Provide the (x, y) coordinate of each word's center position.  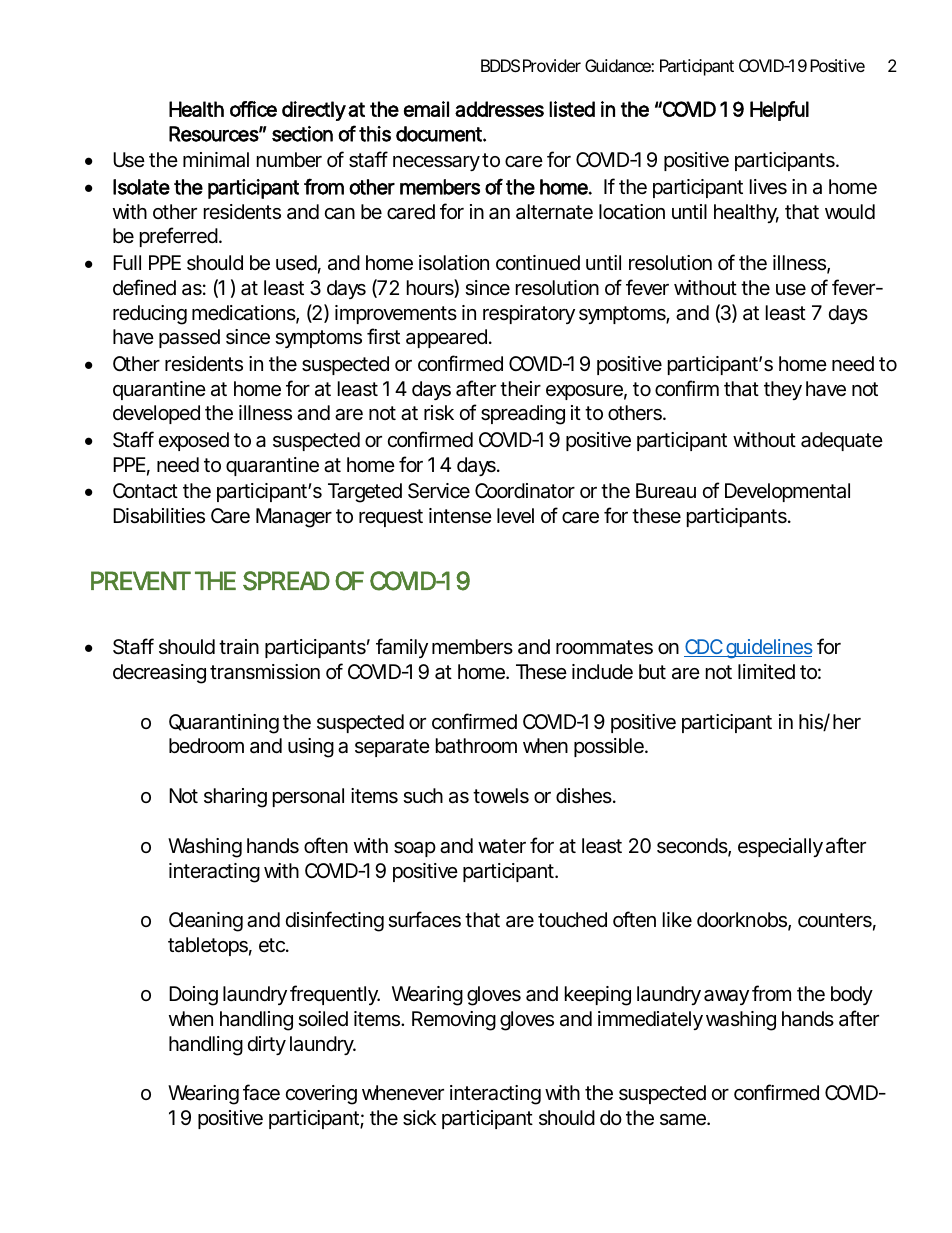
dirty (267, 1045)
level (515, 516)
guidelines (768, 649)
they (783, 390)
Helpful (779, 111)
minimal (216, 160)
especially (780, 847)
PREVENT (140, 580)
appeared (446, 338)
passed (189, 338)
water (502, 846)
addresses (499, 109)
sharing (235, 798)
